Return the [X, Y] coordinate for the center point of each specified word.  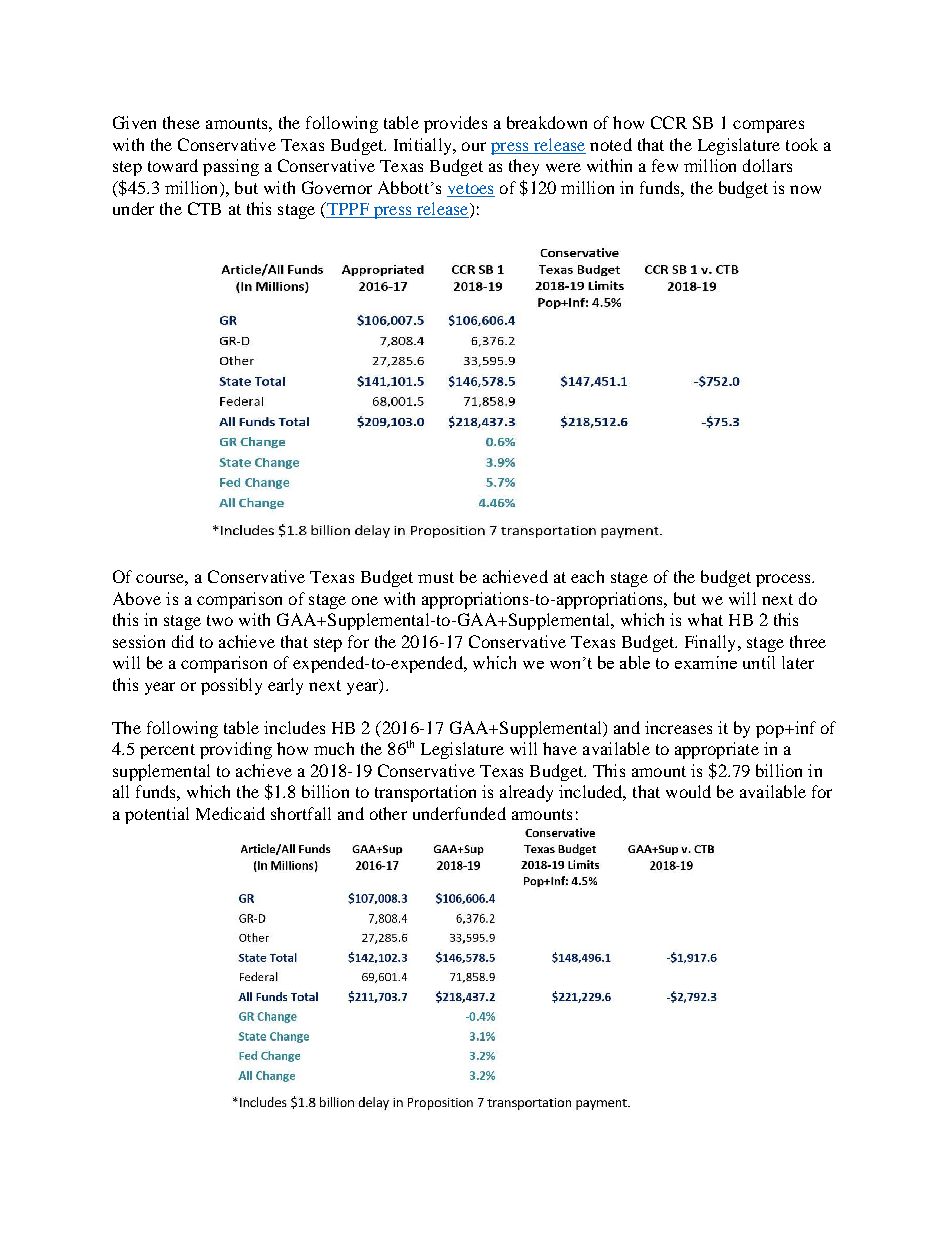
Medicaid [230, 813]
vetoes [471, 190]
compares [768, 126]
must [436, 577]
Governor [337, 187]
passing [231, 167]
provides [455, 124]
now [805, 189]
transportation [425, 793]
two [220, 620]
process [784, 580]
